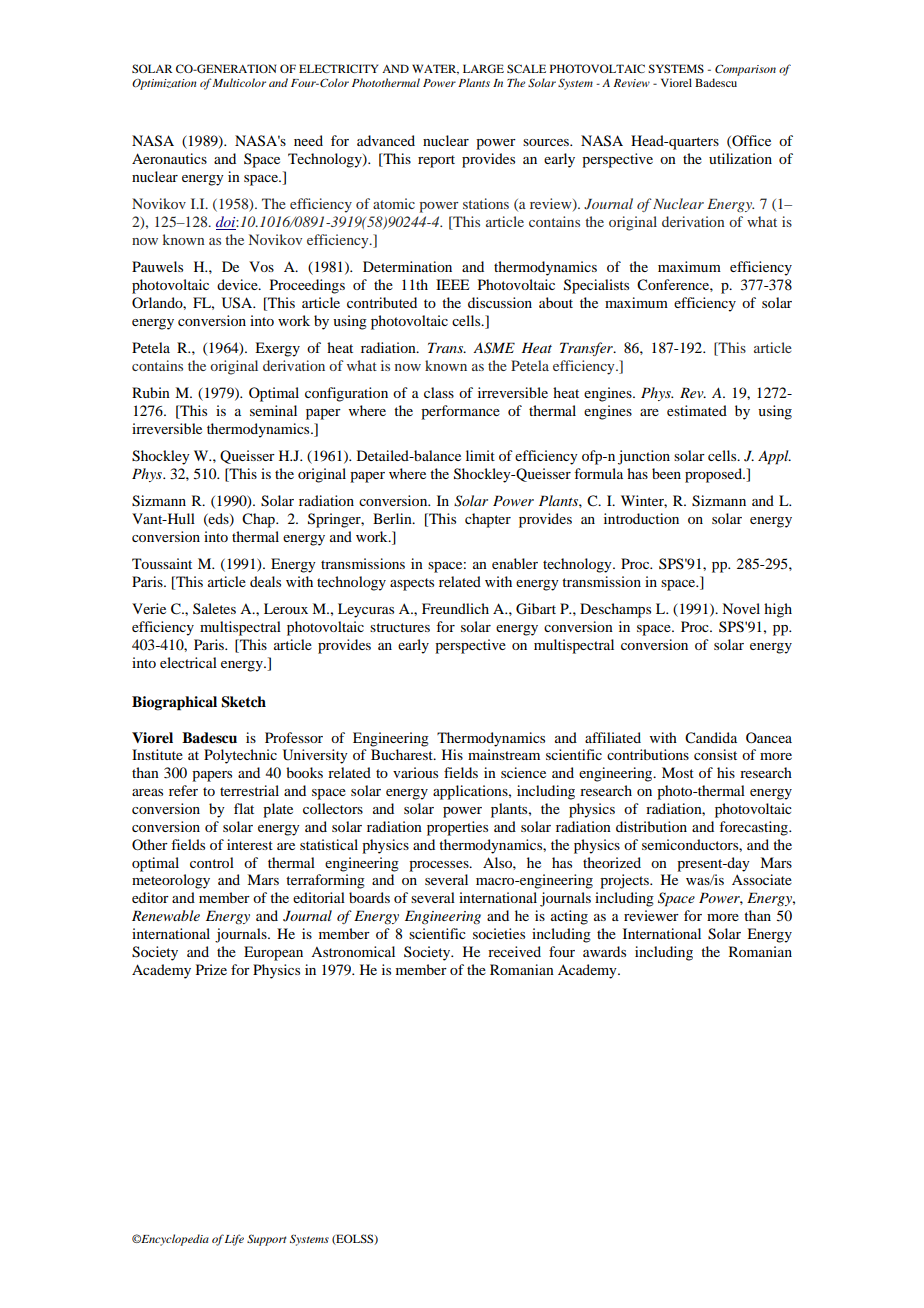 Image resolution: width=924 pixels, height=1308 pixels. Describe the element at coordinates (762, 879) in the screenshot. I see `Associate` at that location.
